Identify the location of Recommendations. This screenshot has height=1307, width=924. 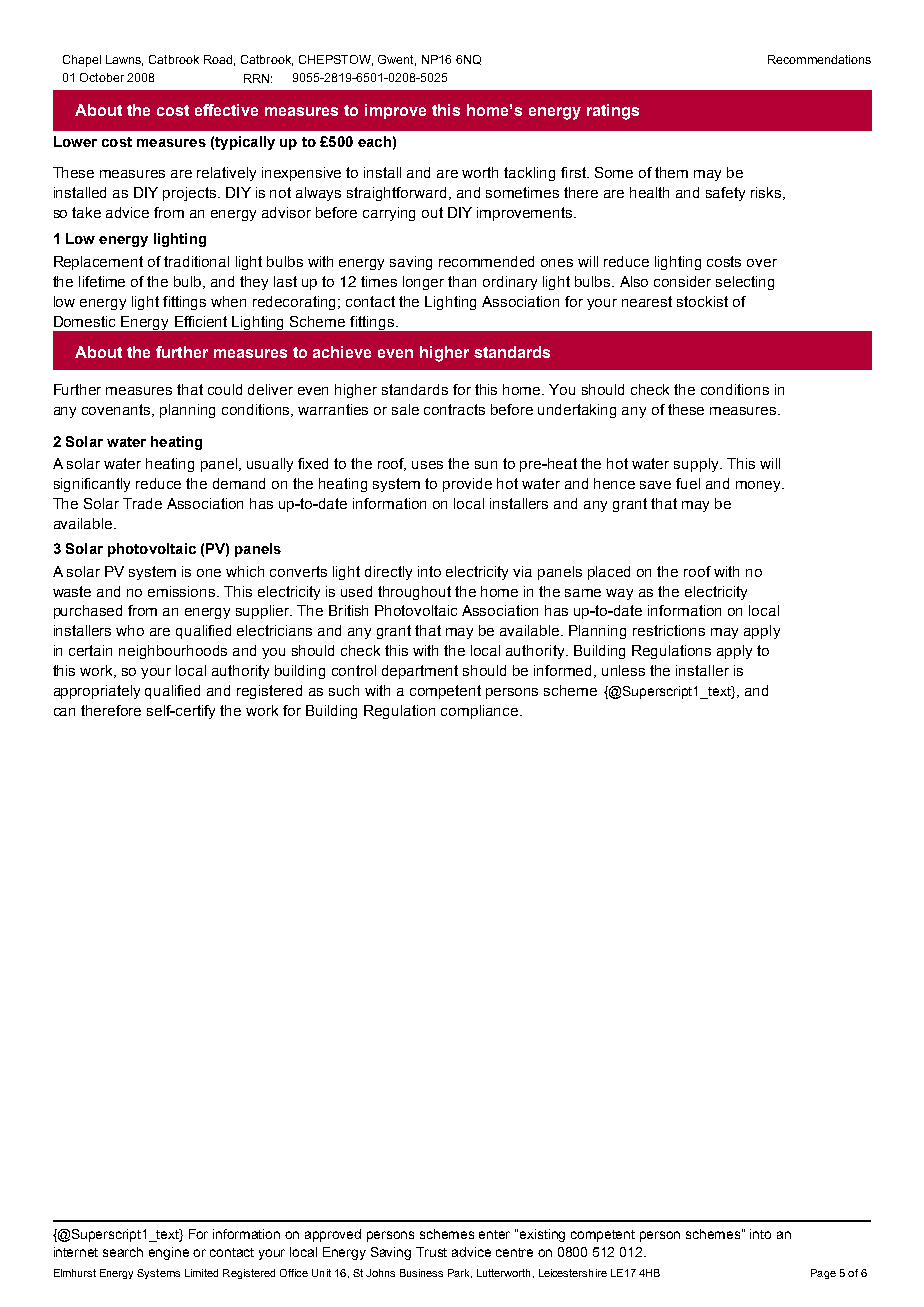
(819, 59).
